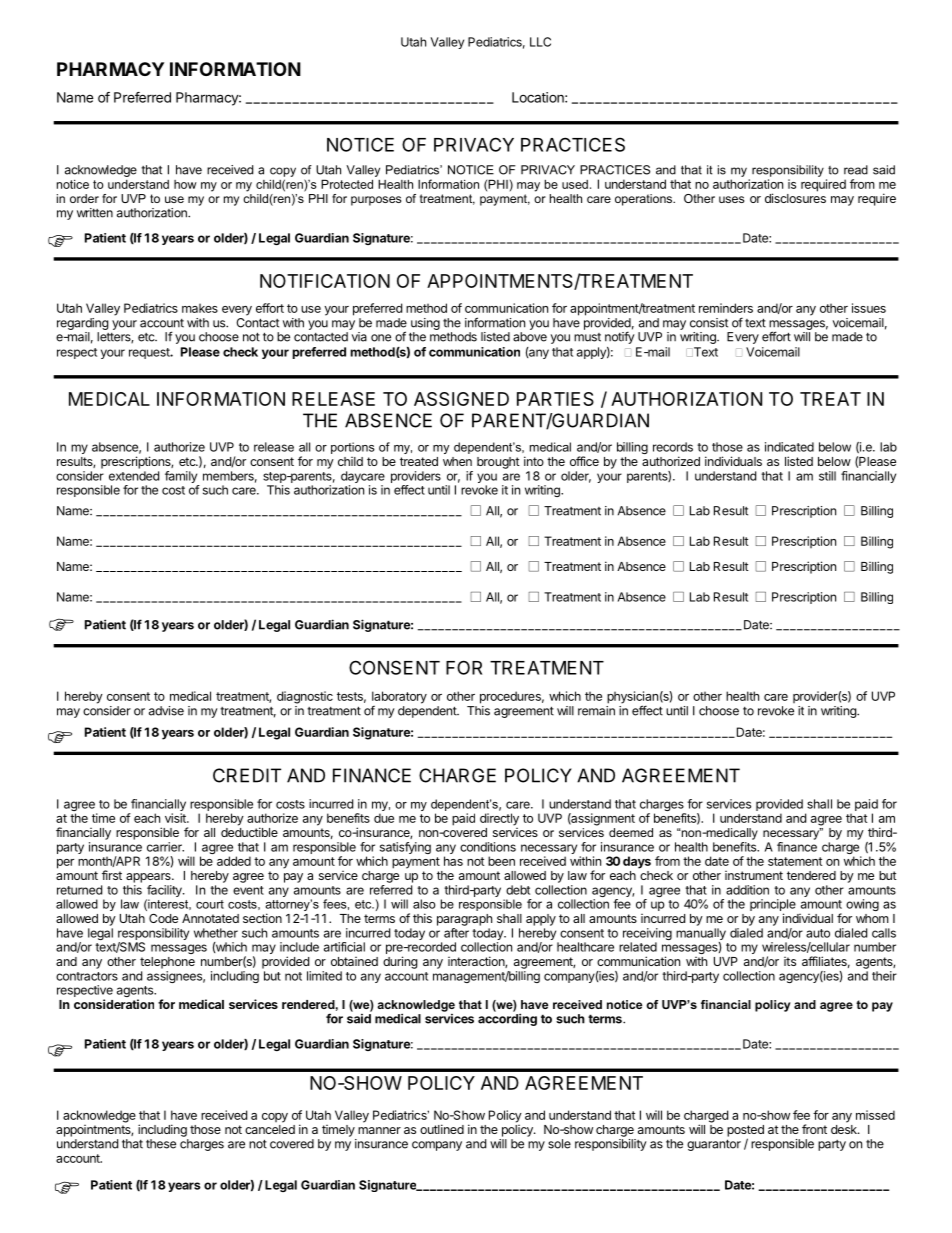  Describe the element at coordinates (827, 476) in the page. I see `still` at that location.
